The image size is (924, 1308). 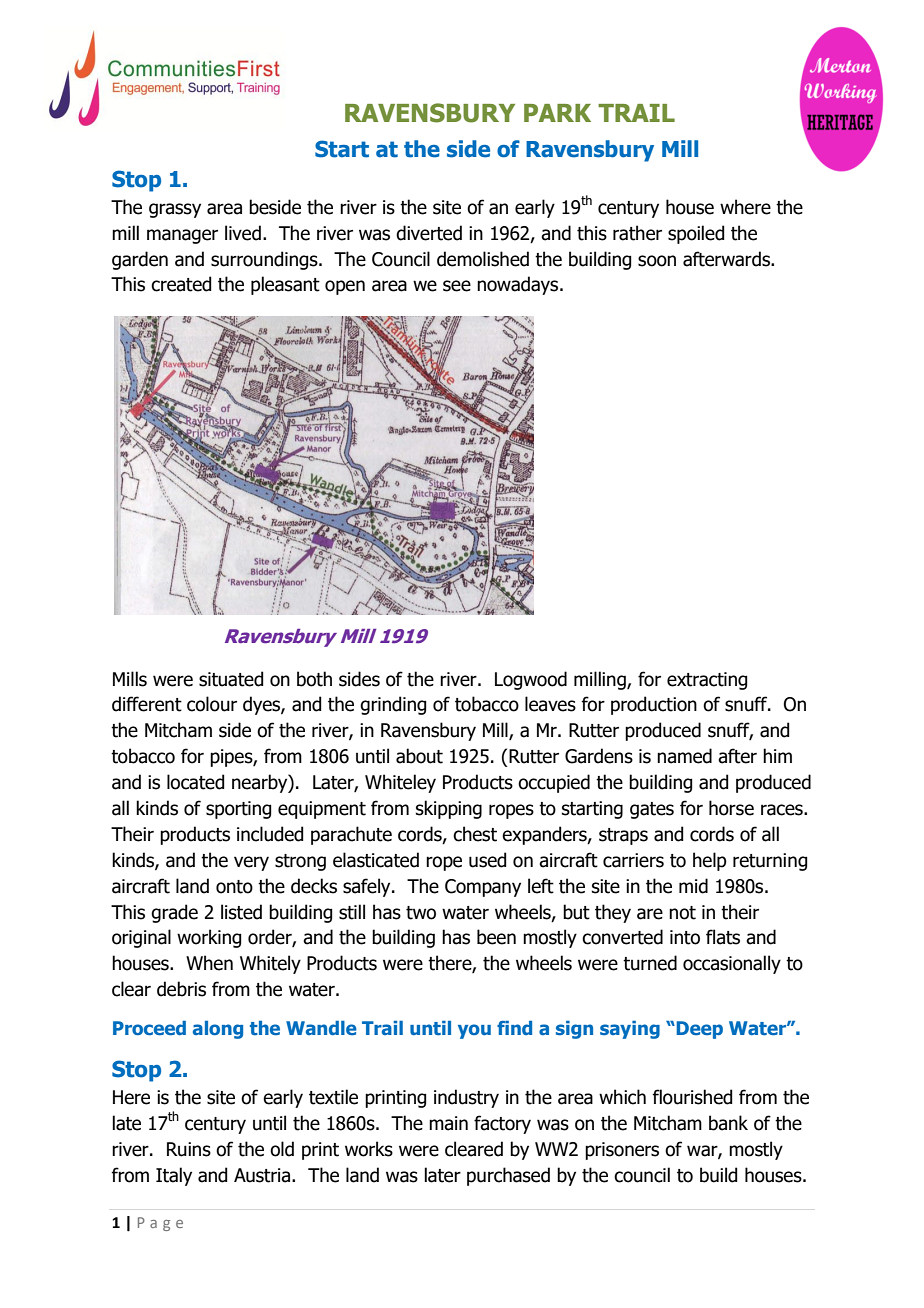 What do you see at coordinates (189, 1149) in the screenshot?
I see `Ruins` at bounding box center [189, 1149].
